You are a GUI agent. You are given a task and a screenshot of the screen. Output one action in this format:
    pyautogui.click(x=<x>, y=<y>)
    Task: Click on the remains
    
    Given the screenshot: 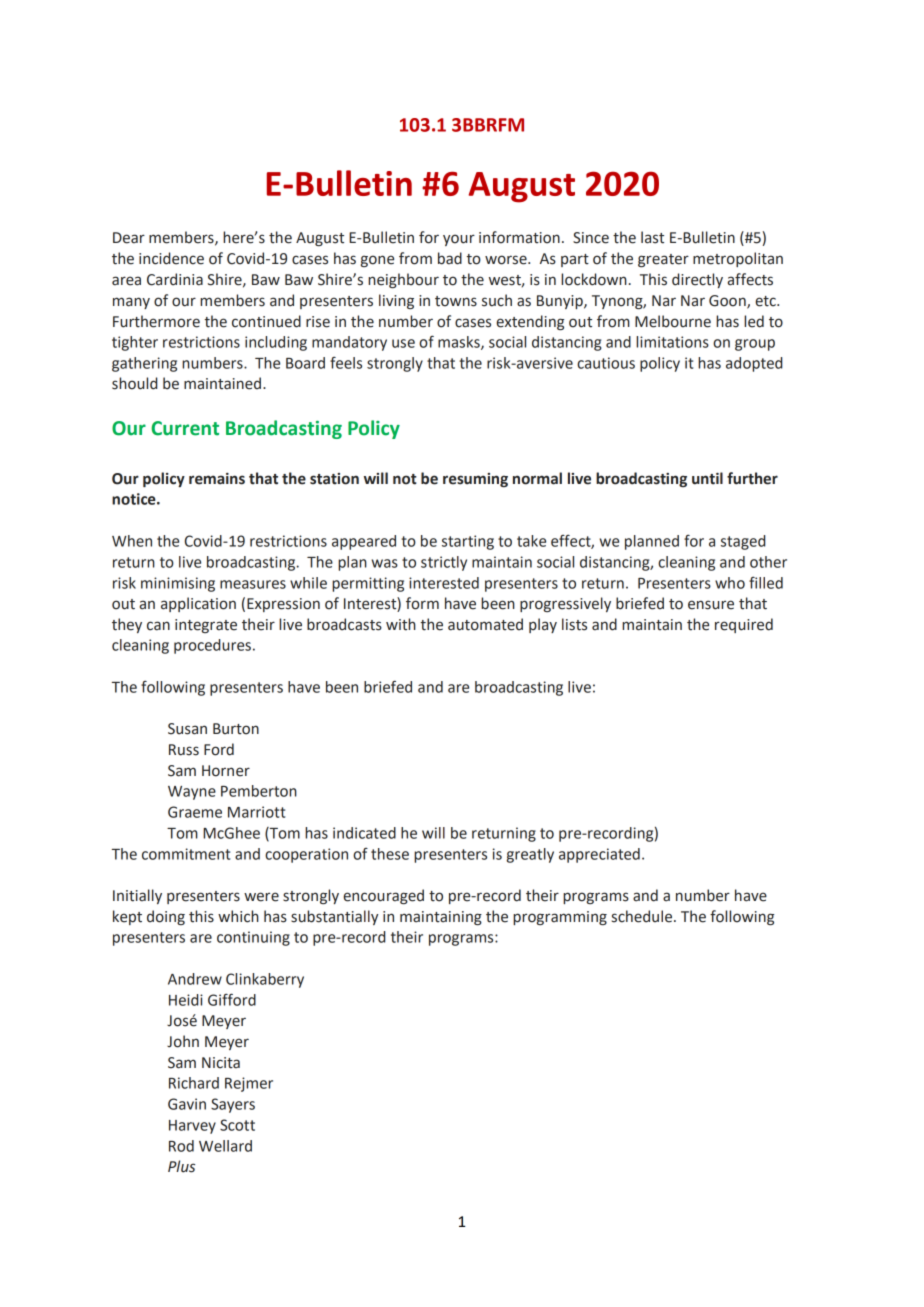 What is the action you would take?
    pyautogui.click(x=217, y=479)
